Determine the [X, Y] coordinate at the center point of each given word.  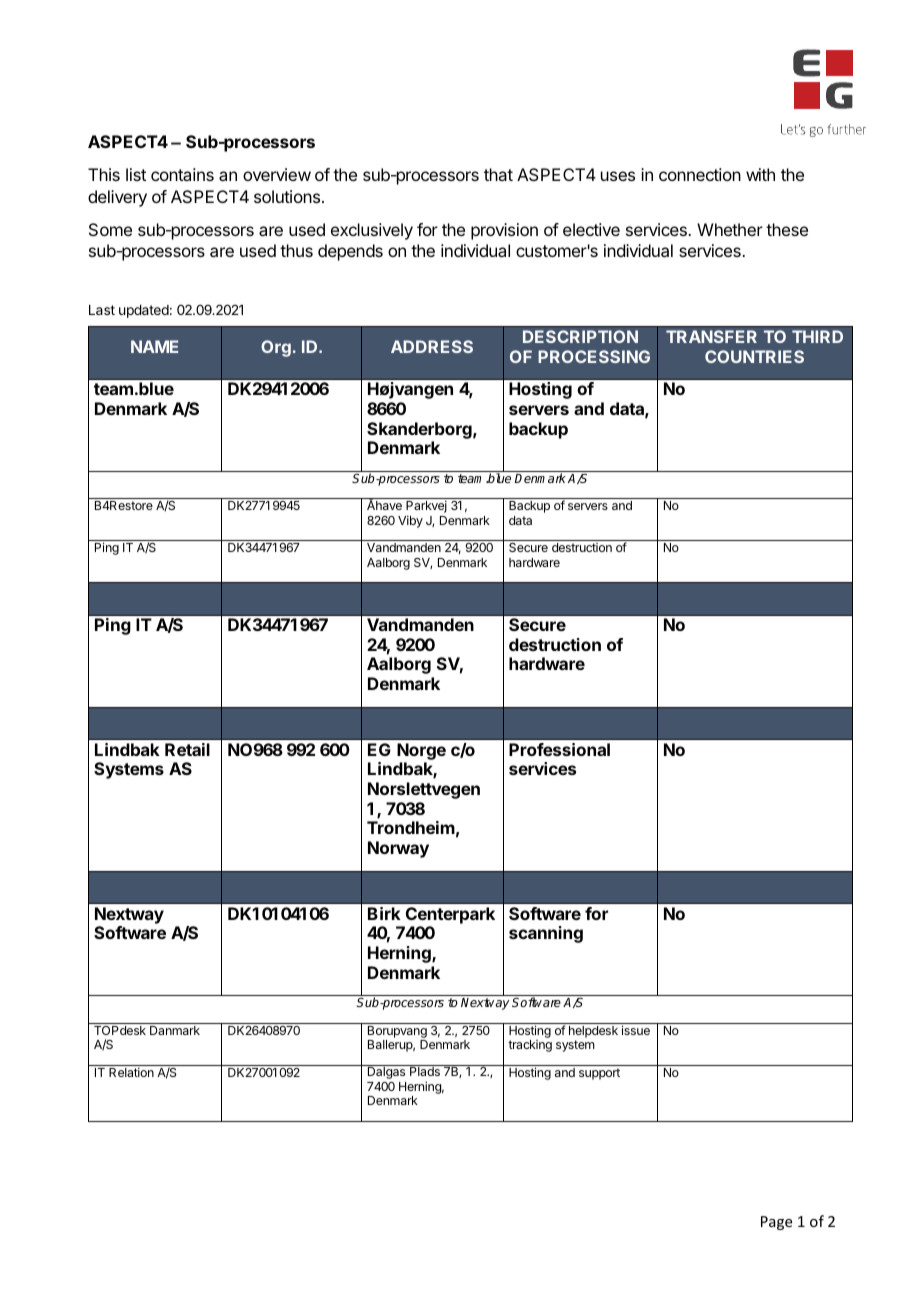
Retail [187, 749]
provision [504, 231]
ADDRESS [432, 346]
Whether [730, 229]
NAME [154, 346]
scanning [546, 934]
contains [182, 174]
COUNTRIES [754, 356]
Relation [131, 1072]
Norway [398, 849]
